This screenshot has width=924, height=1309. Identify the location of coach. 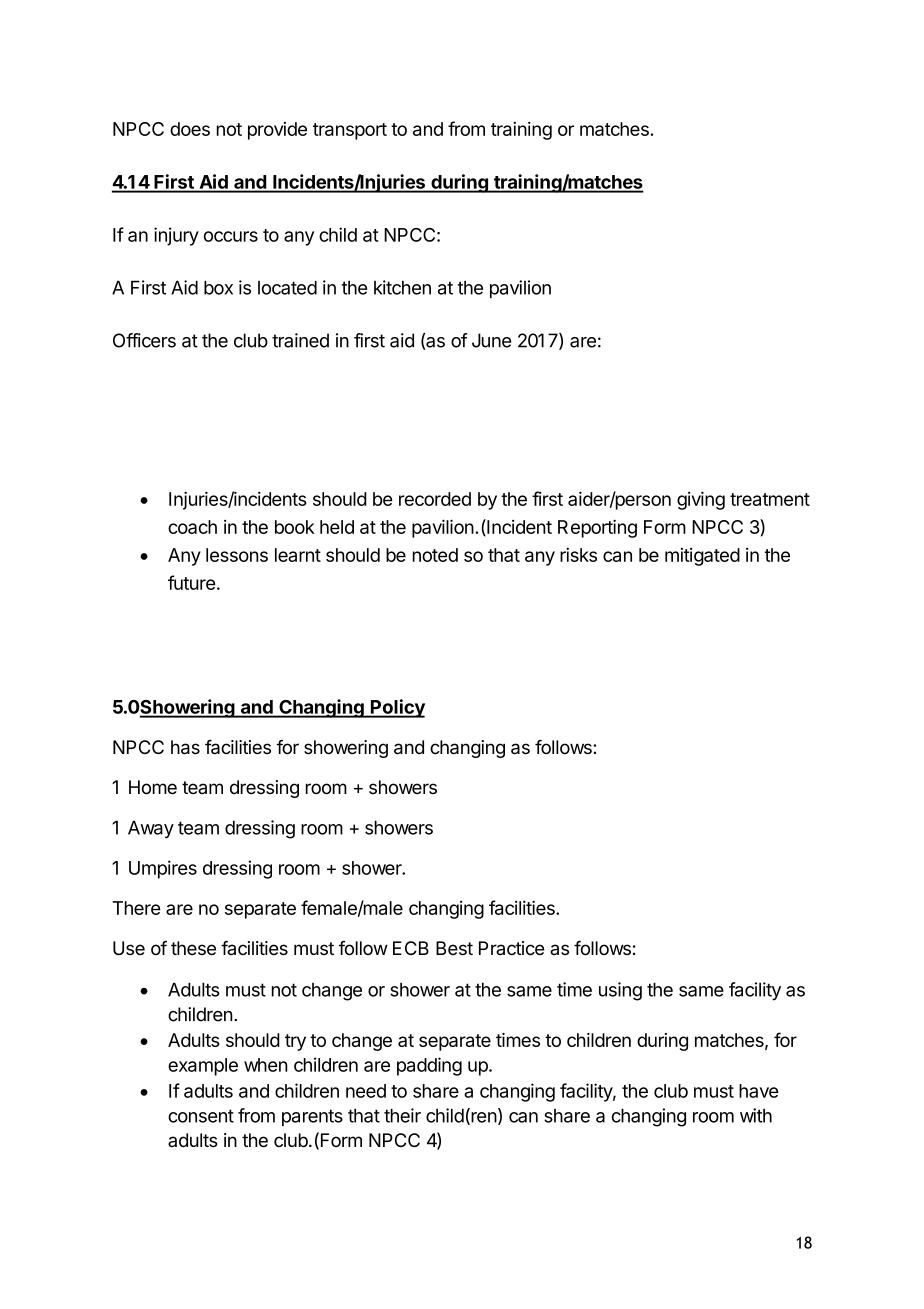
(192, 527).
